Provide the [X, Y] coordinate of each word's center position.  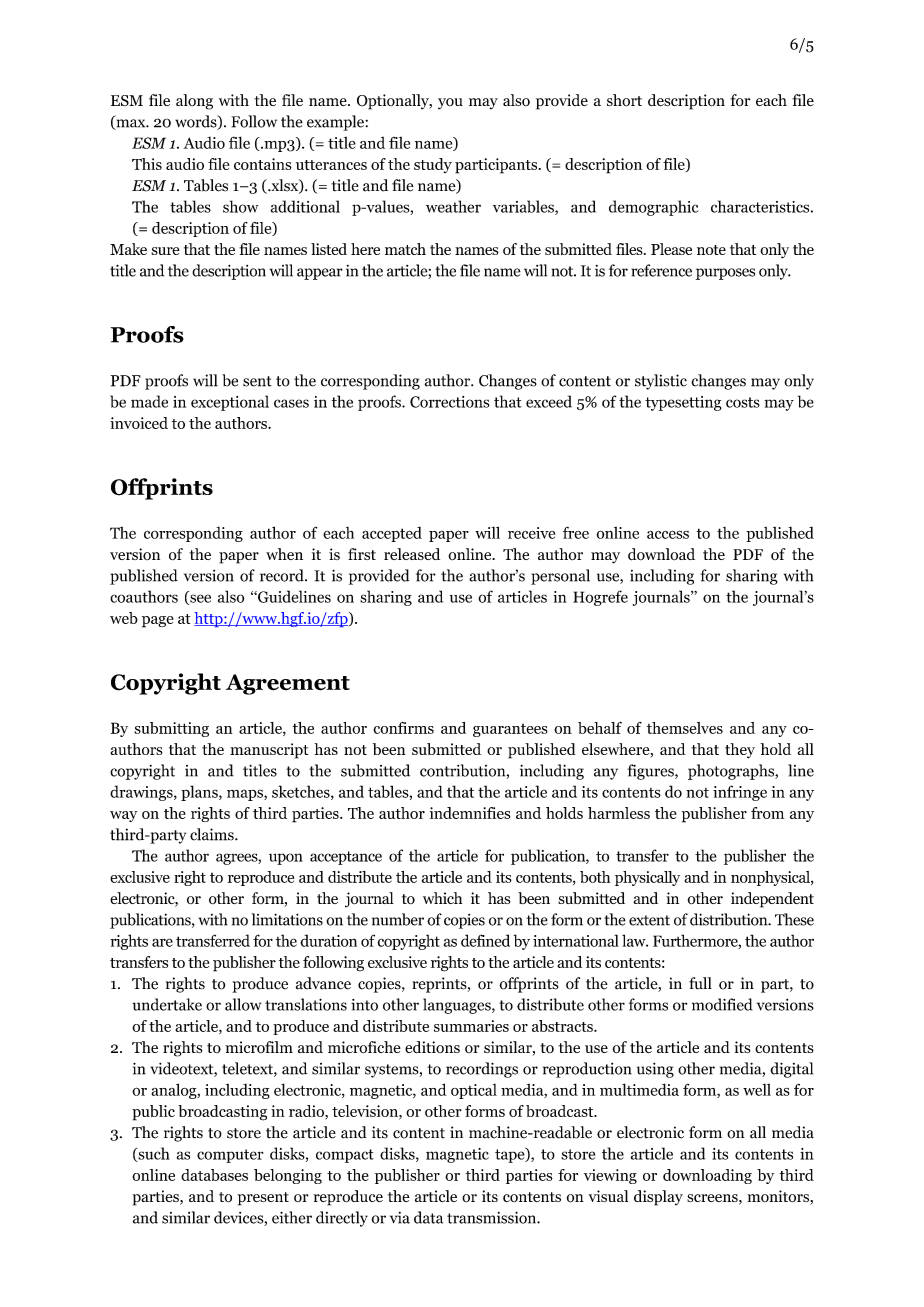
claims [213, 834]
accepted [392, 534]
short [624, 100]
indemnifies [470, 813]
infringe [740, 793]
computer [230, 1156]
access [668, 534]
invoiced [139, 423]
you [450, 104]
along [194, 102]
